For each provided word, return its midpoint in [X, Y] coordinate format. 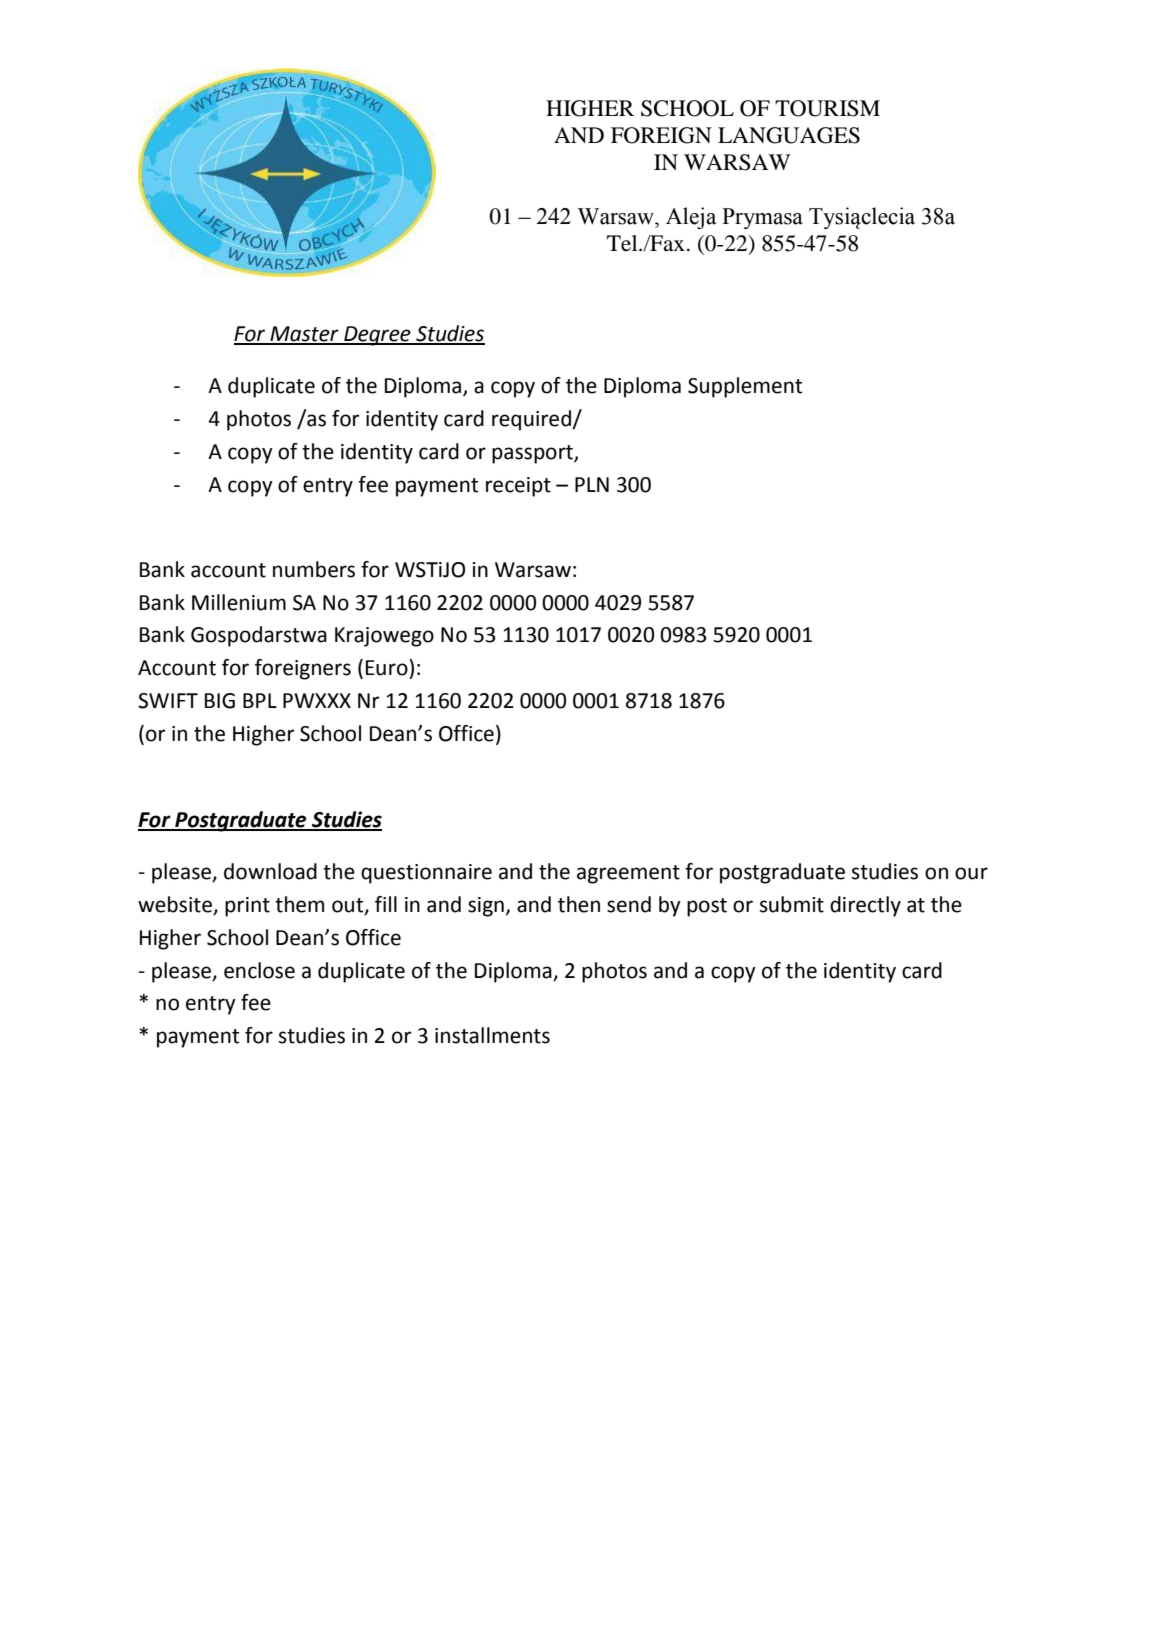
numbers [314, 569]
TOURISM [827, 108]
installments [492, 1035]
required [532, 420]
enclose [259, 970]
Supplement [745, 387]
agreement [628, 874]
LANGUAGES [789, 135]
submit [792, 904]
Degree [377, 336]
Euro [388, 667]
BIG [220, 701]
